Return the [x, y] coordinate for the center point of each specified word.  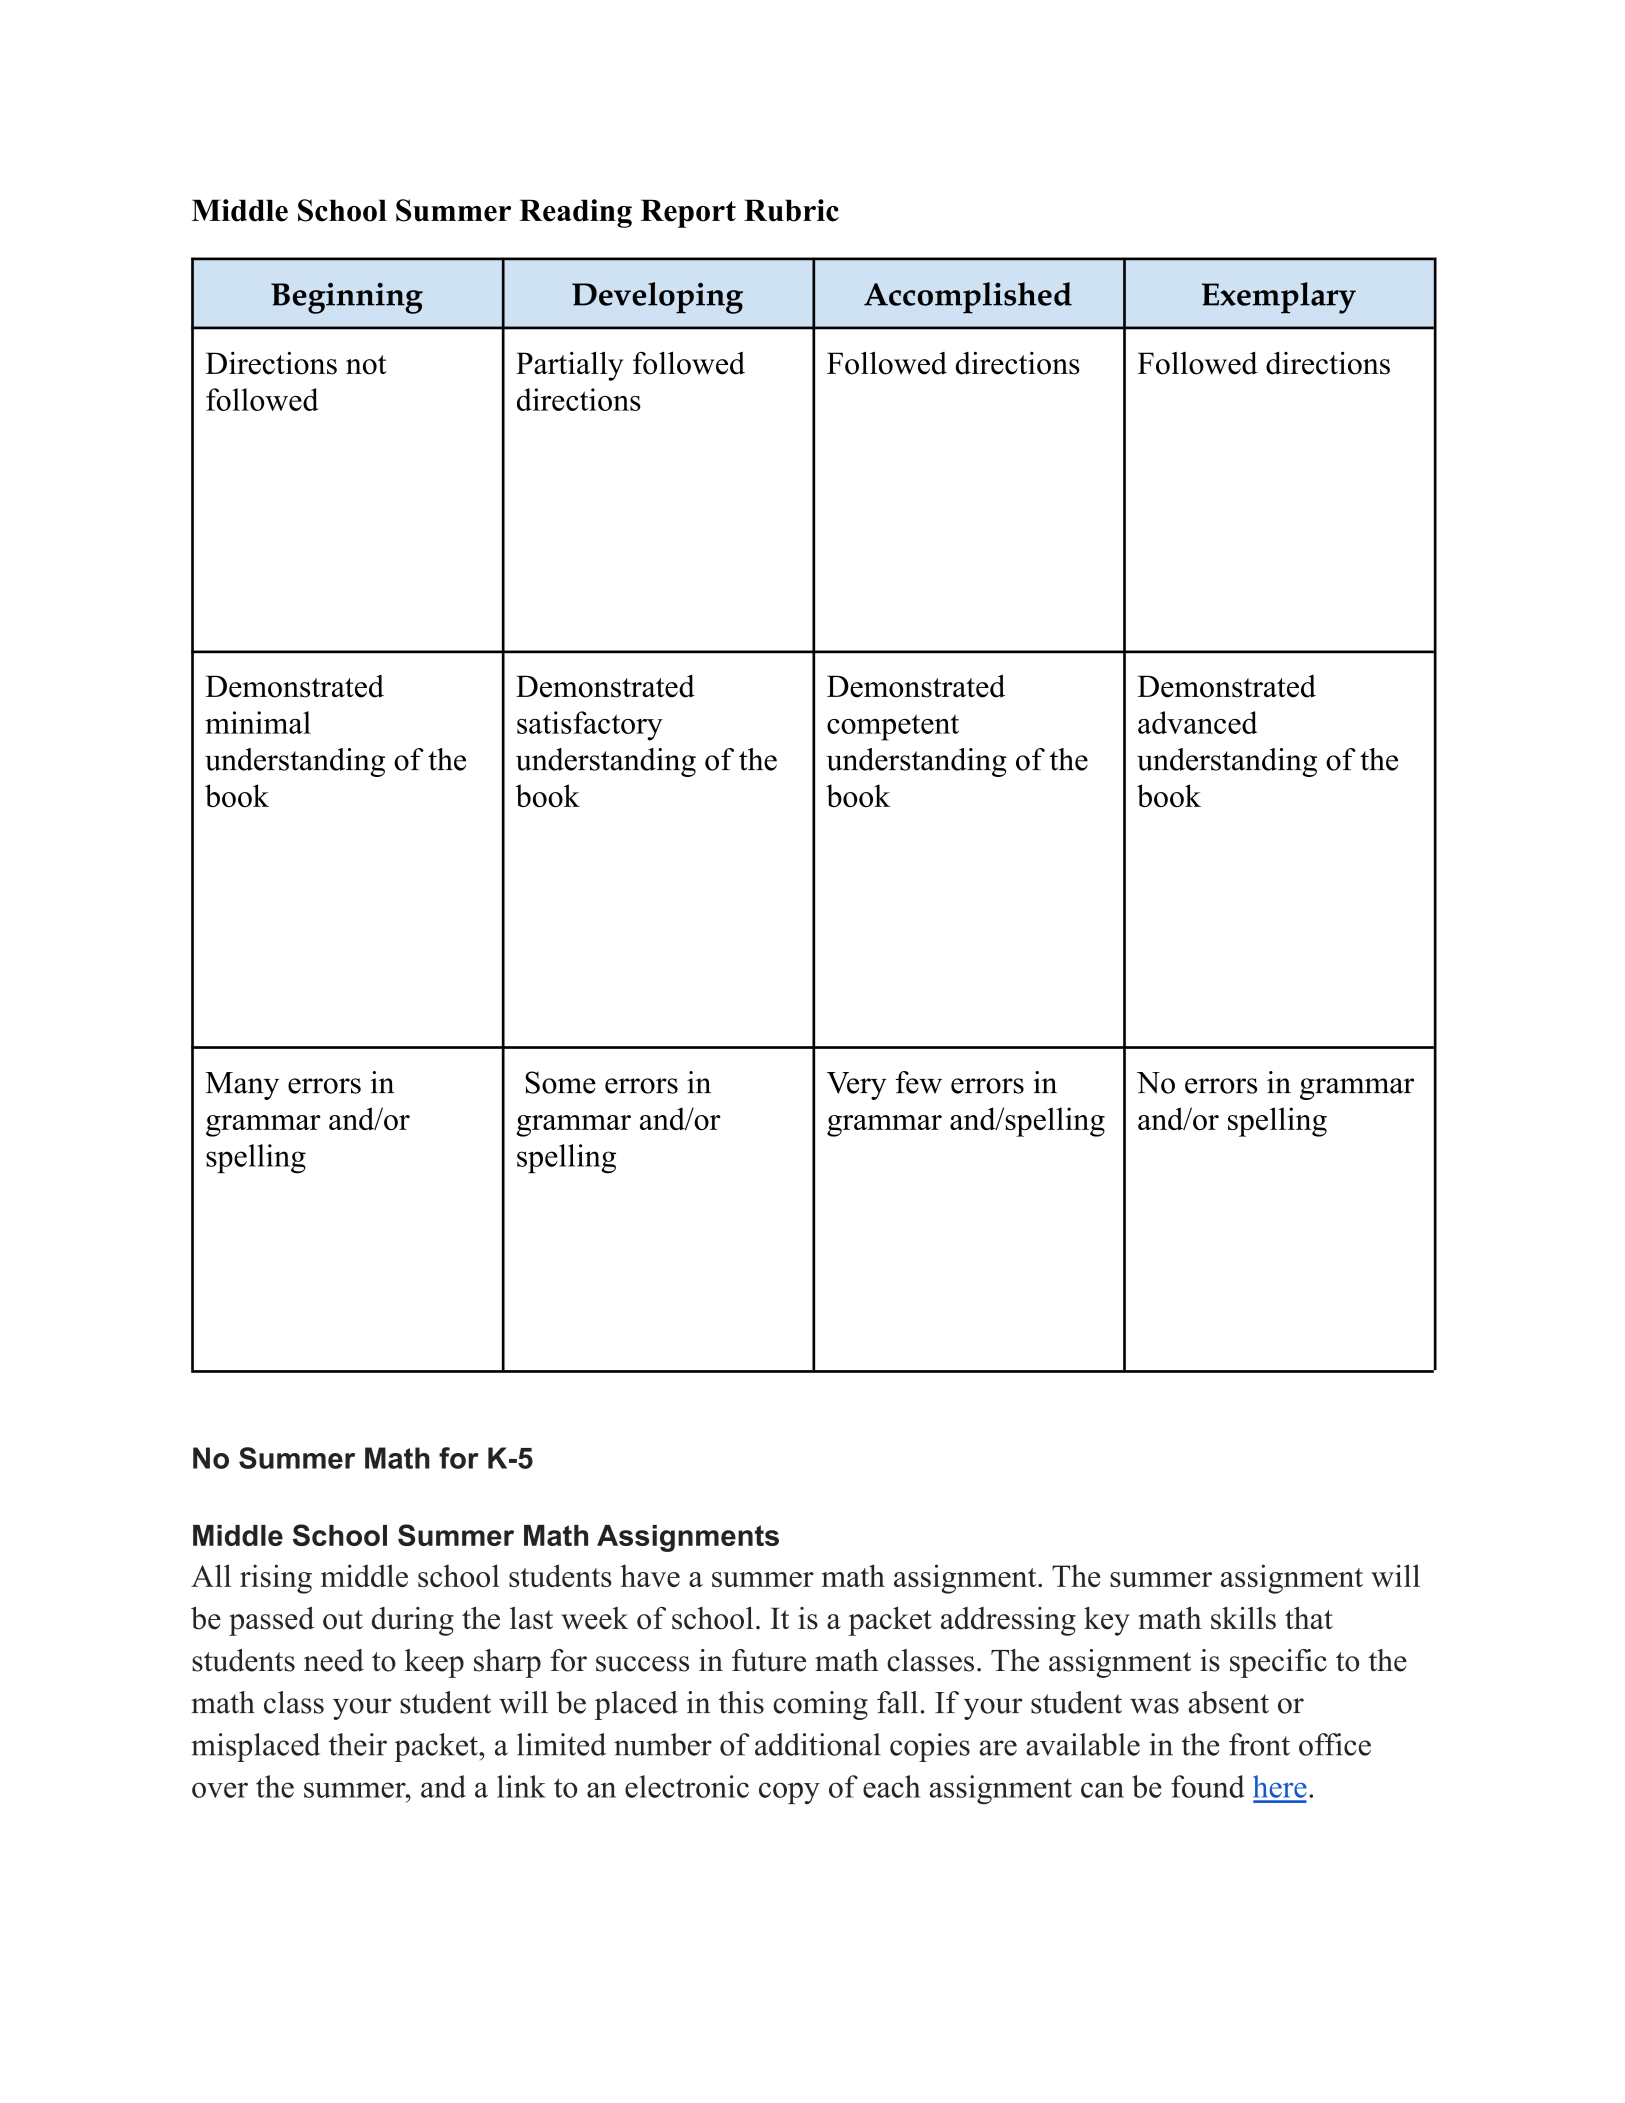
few [919, 1082]
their [358, 1744]
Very [856, 1086]
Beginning [347, 298]
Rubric [791, 210]
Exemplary [1279, 298]
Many [242, 1086]
